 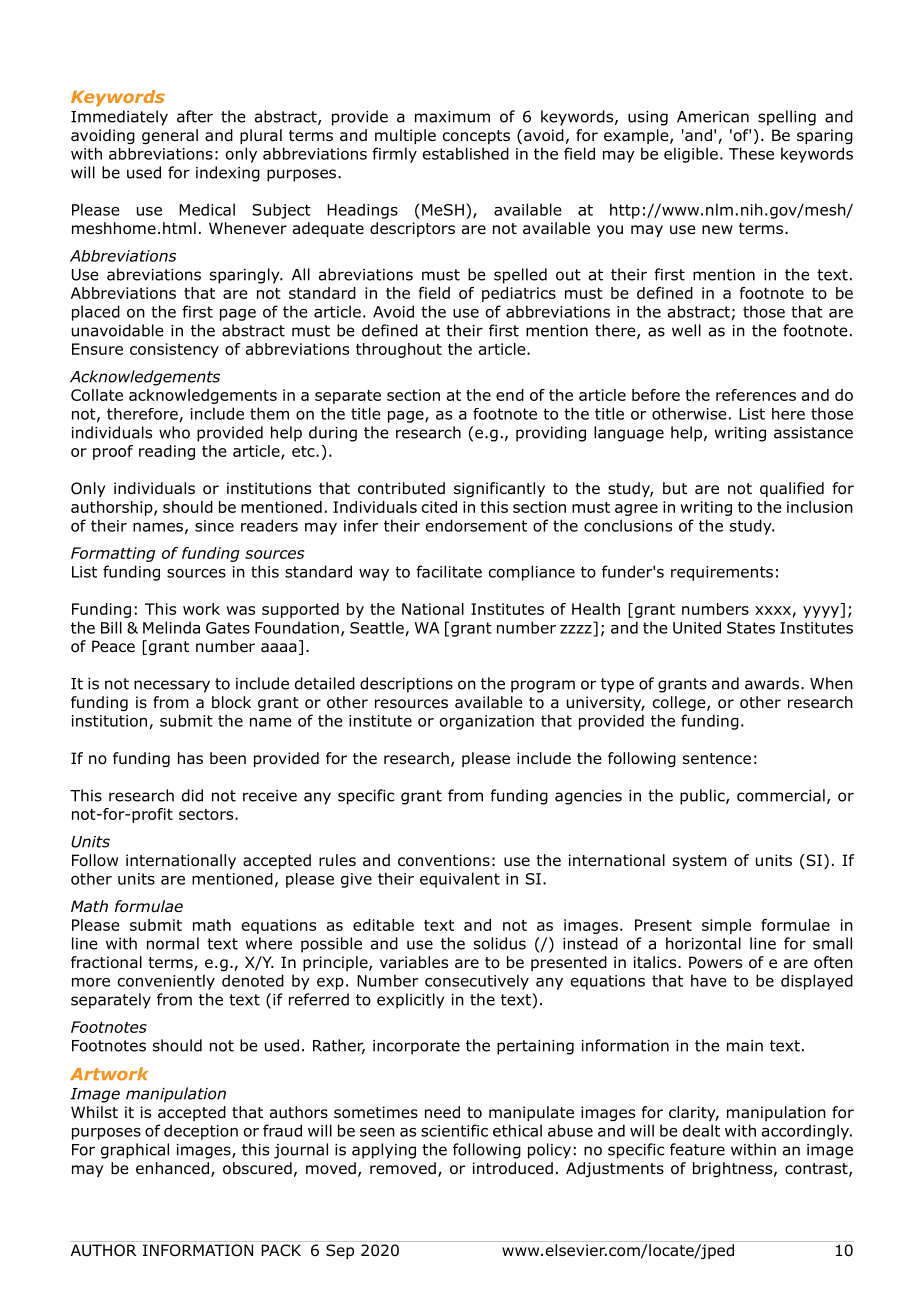 I want to click on established, so click(x=466, y=153).
